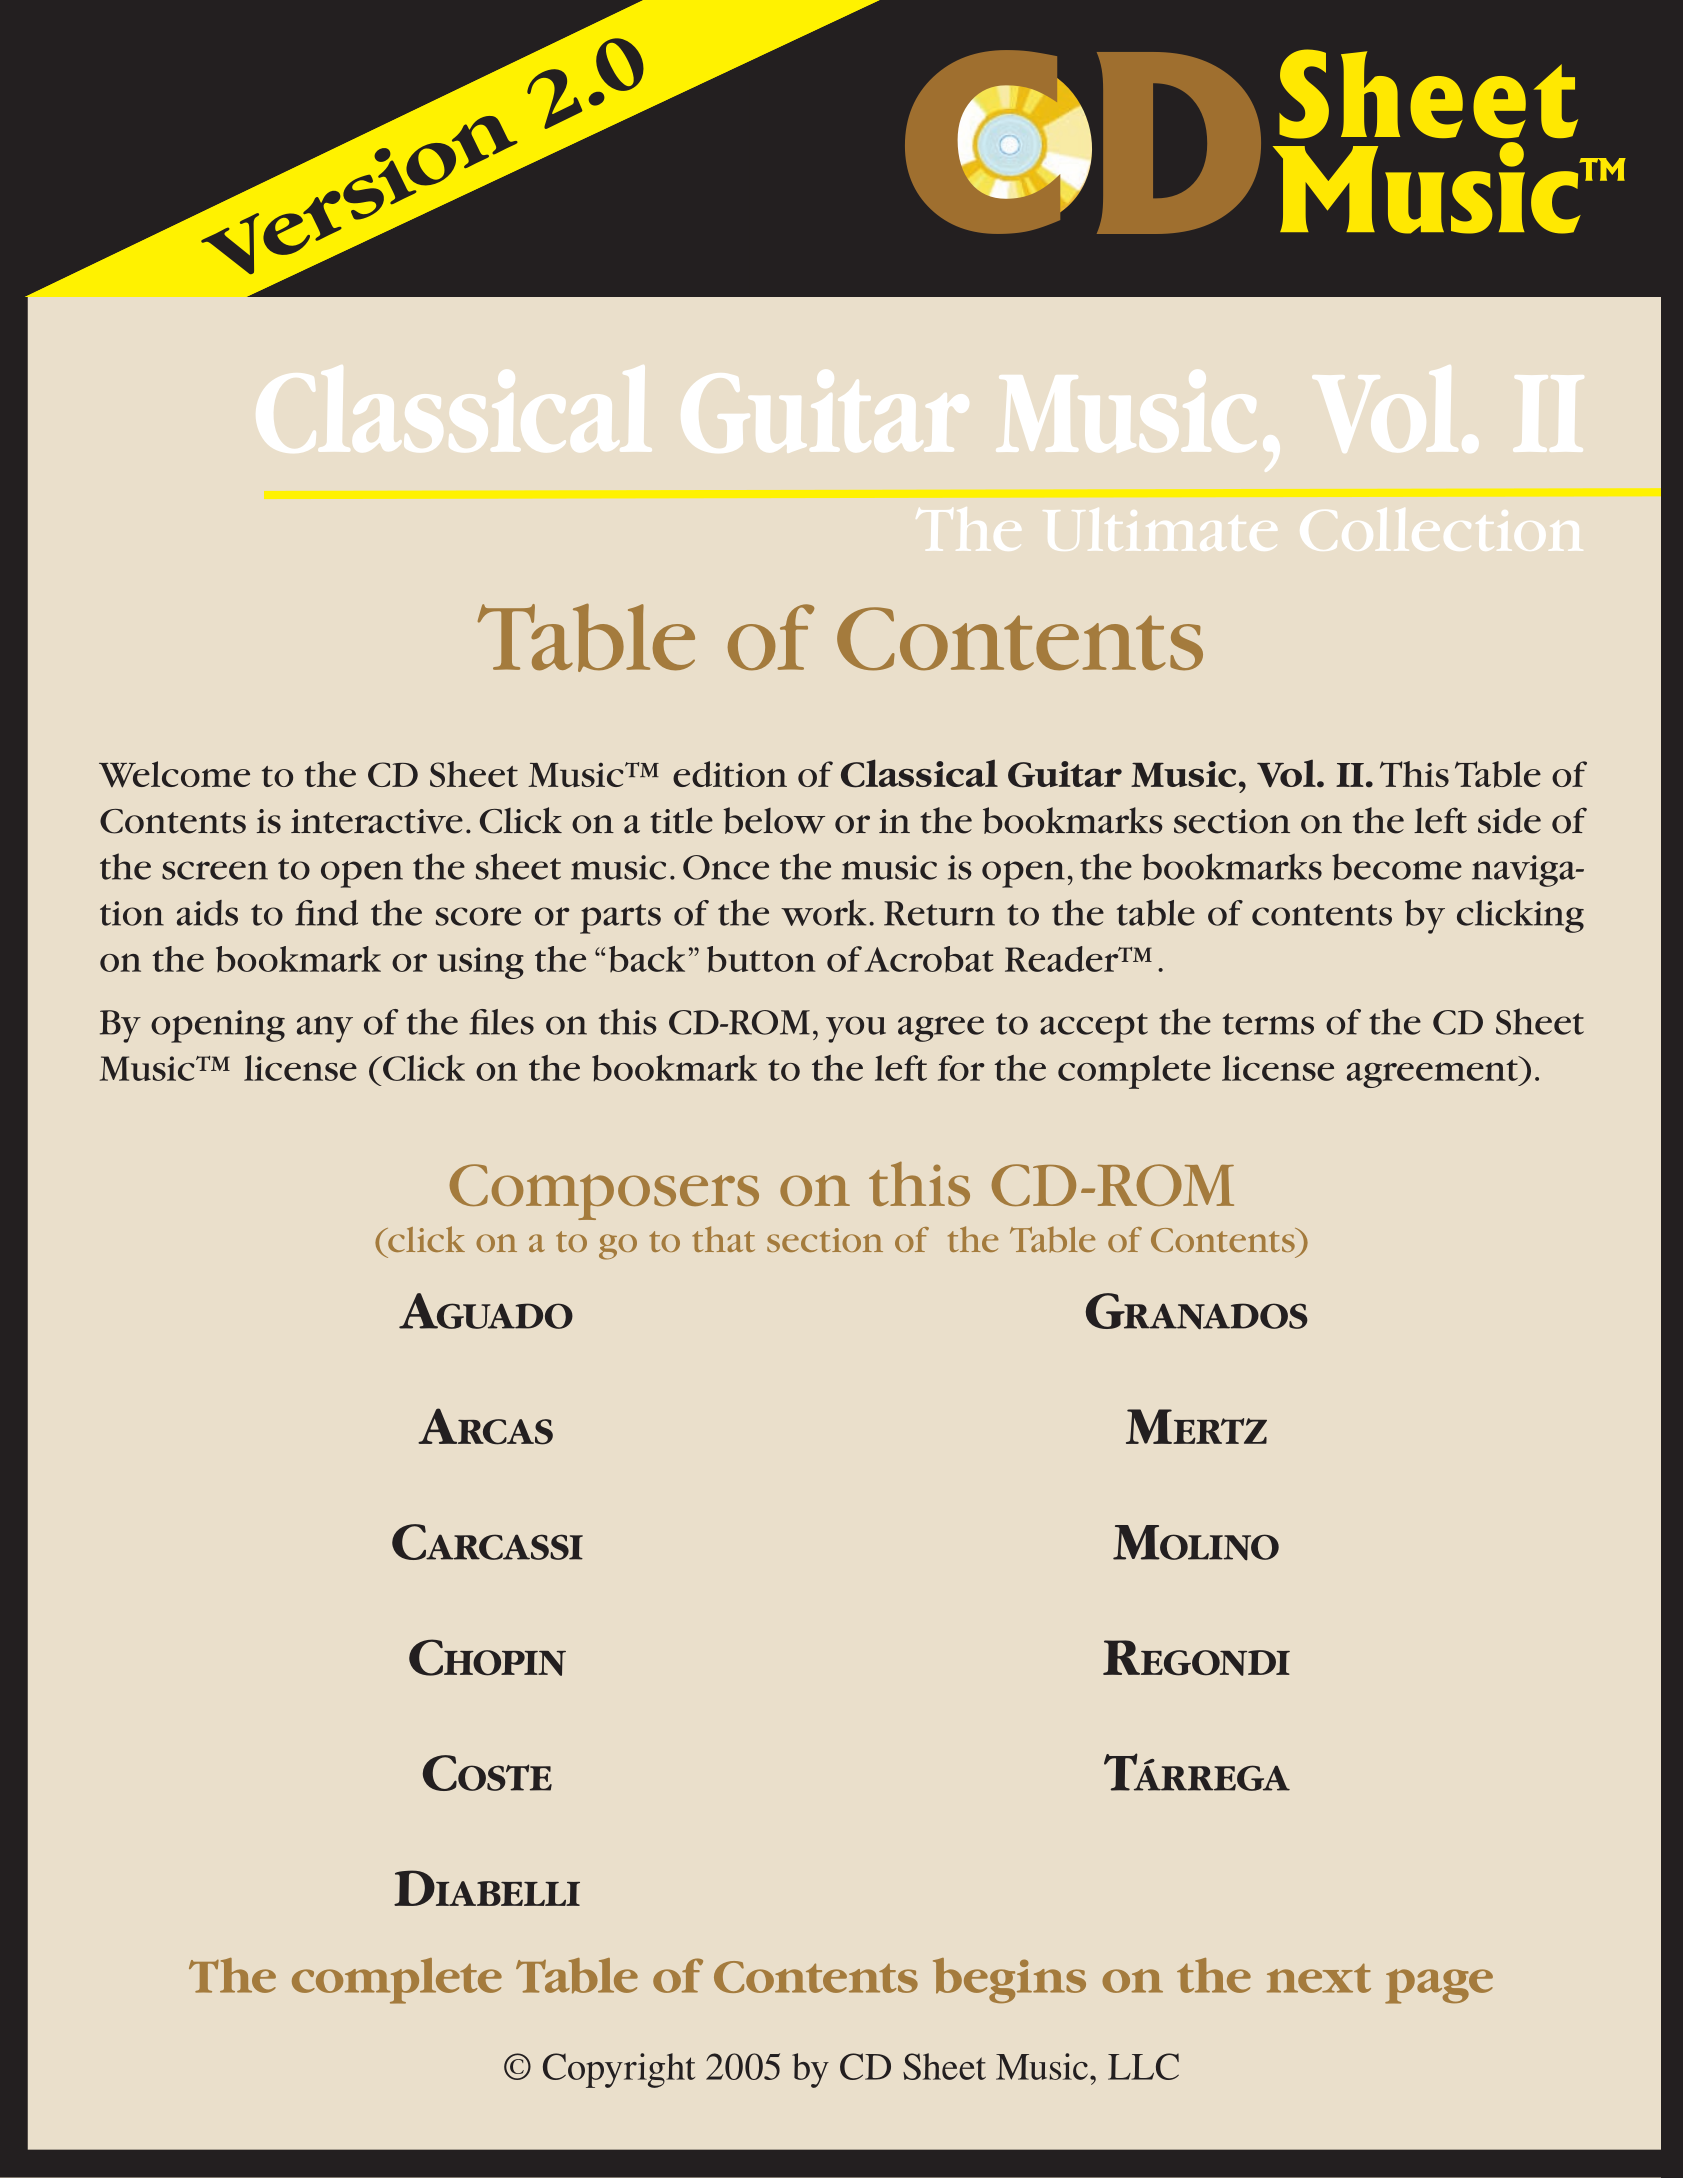 Image resolution: width=1683 pixels, height=2178 pixels. Describe the element at coordinates (723, 1239) in the screenshot. I see `that` at that location.
